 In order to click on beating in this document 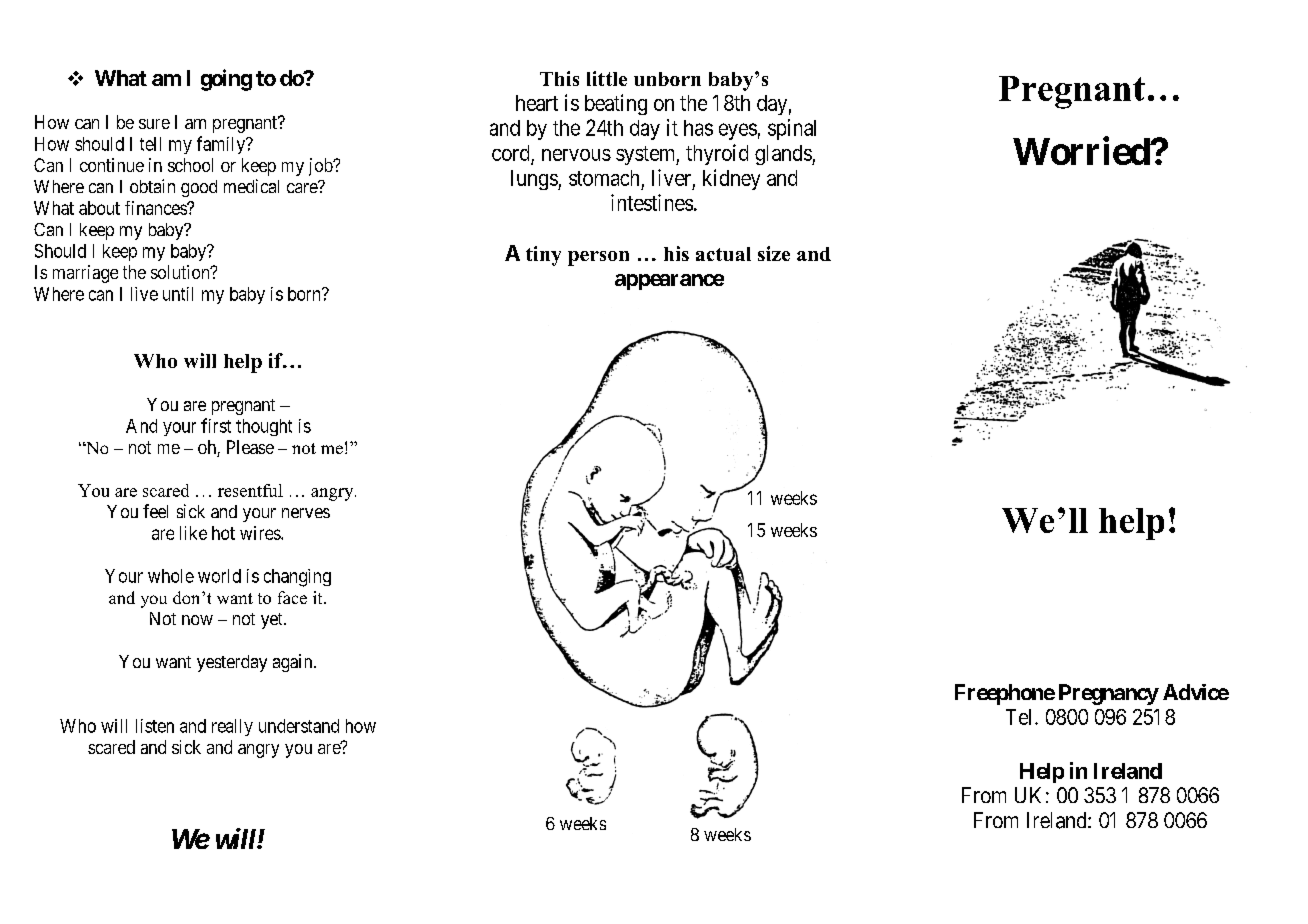, I will do `click(616, 104)`.
